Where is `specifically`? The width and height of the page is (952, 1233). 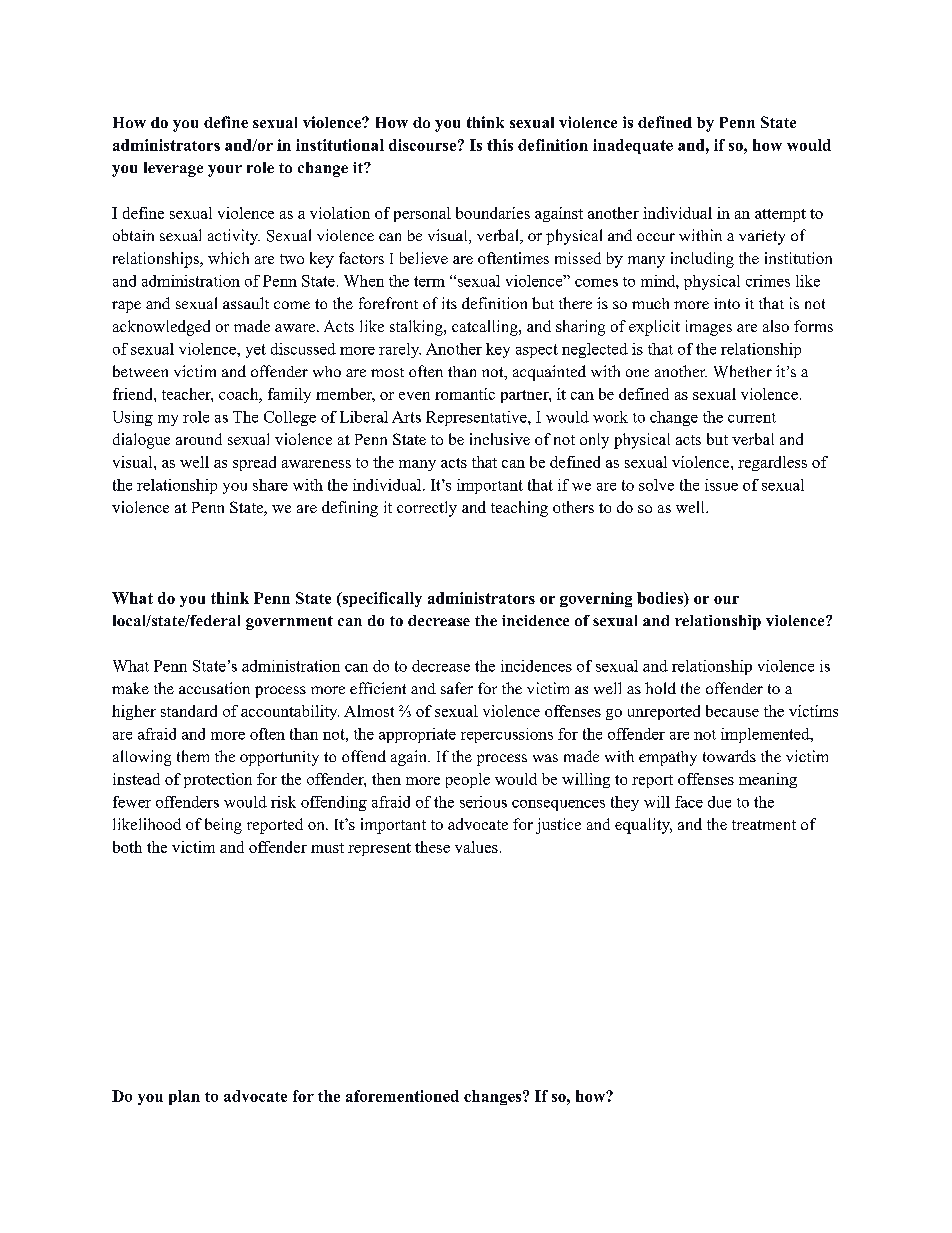
specifically is located at coordinates (381, 599).
